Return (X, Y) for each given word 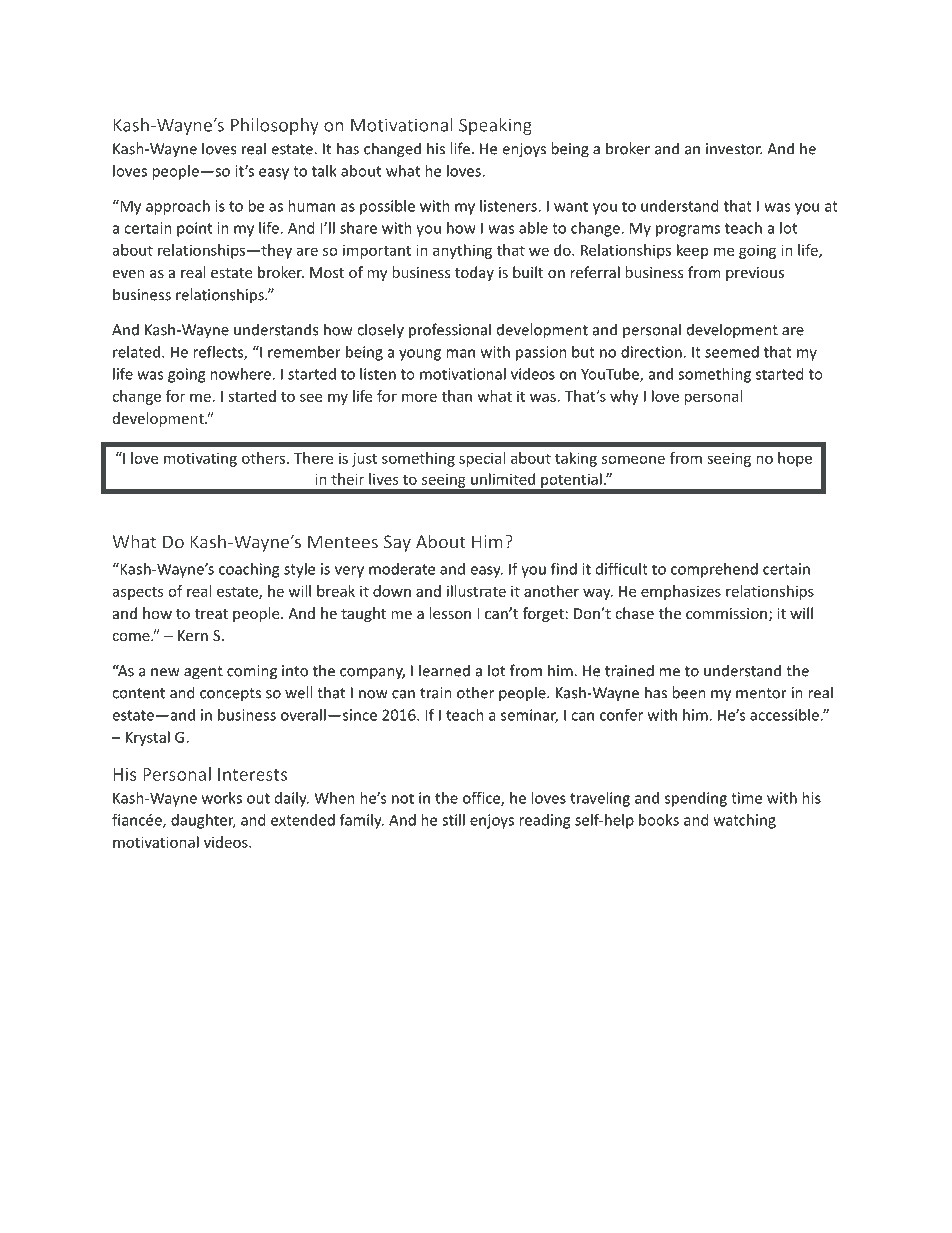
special (482, 459)
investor (734, 149)
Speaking (495, 126)
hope (795, 459)
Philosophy (275, 126)
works (222, 798)
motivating (200, 459)
